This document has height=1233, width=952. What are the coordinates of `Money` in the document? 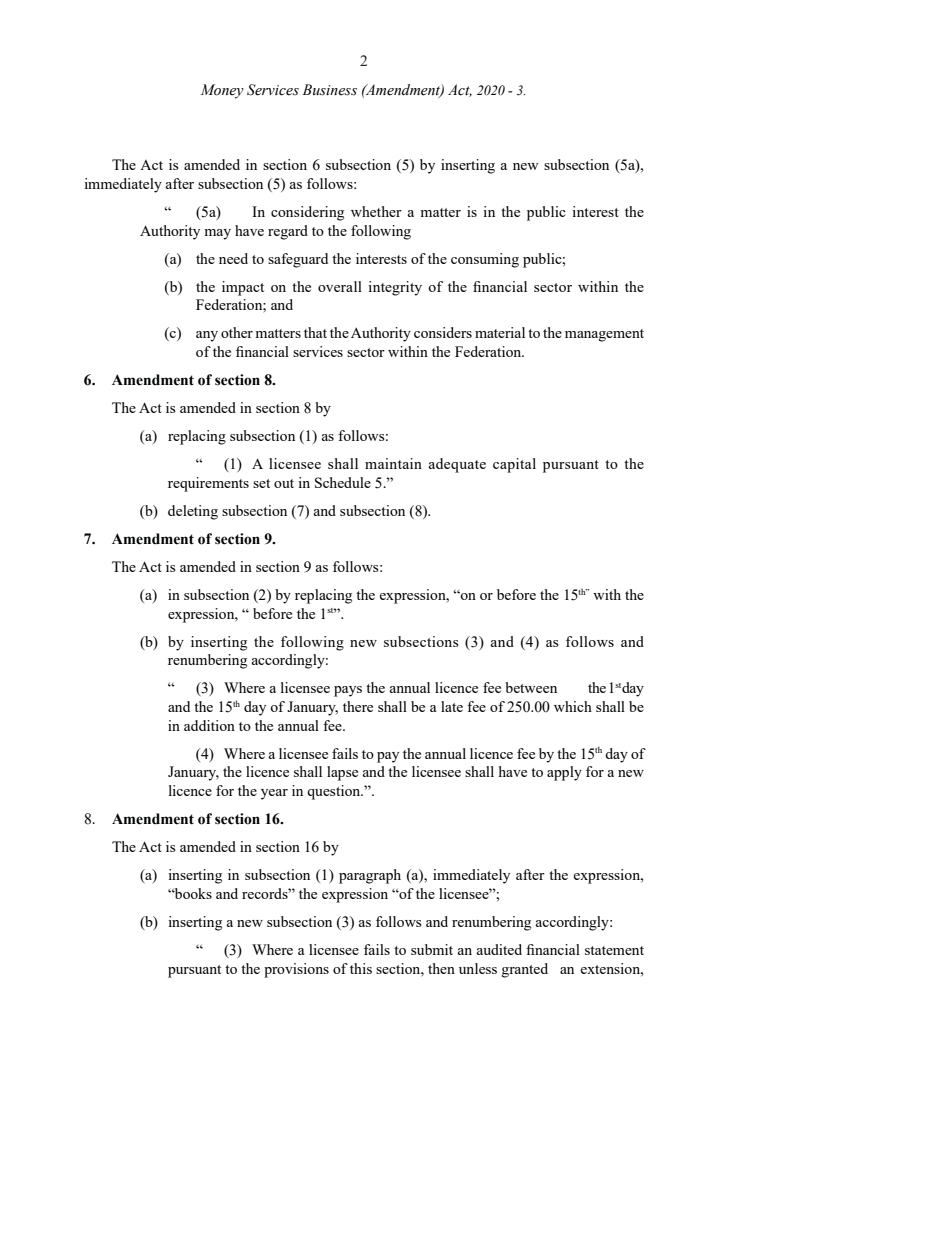 It's located at (222, 91).
